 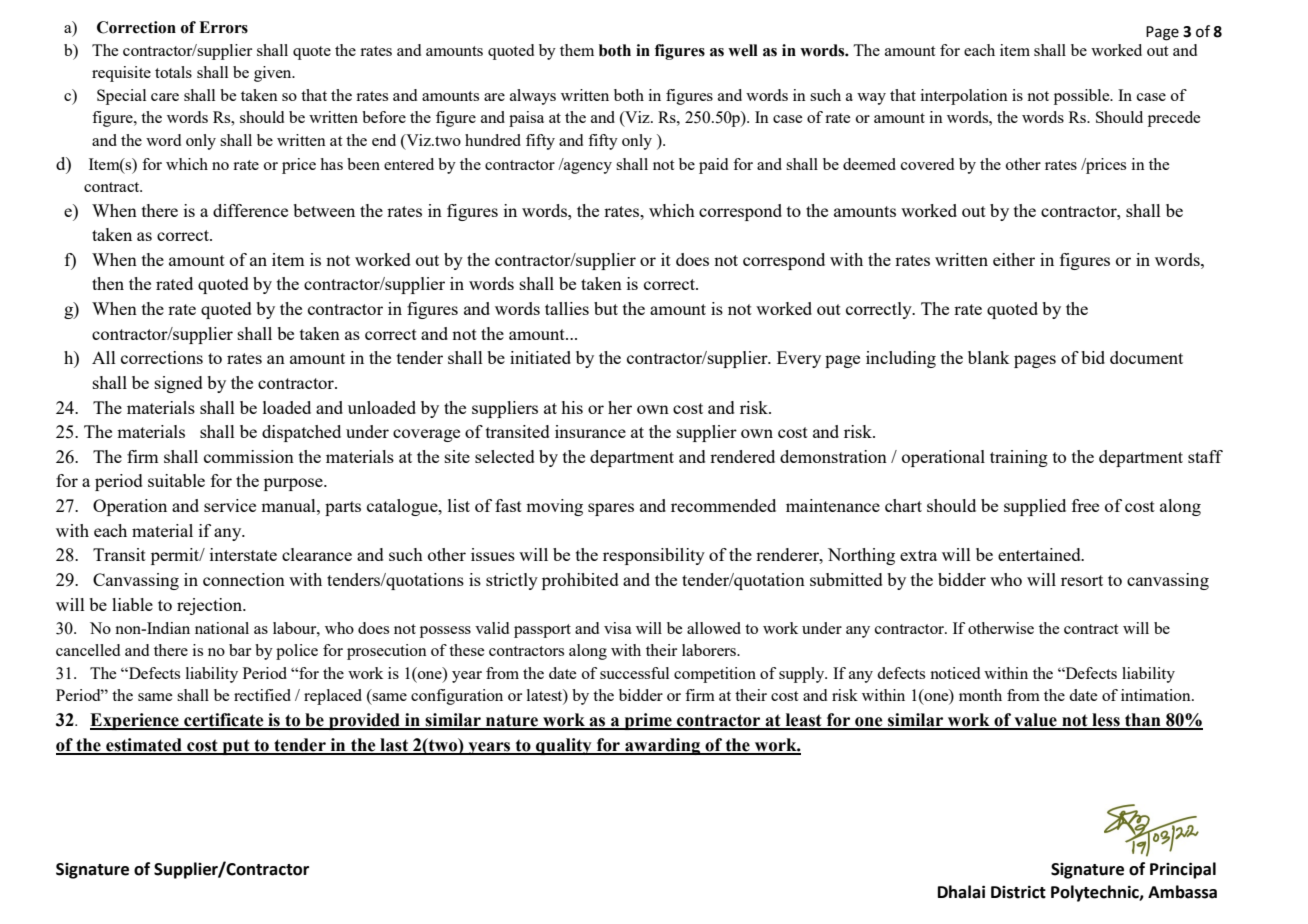 I want to click on but, so click(x=606, y=308).
